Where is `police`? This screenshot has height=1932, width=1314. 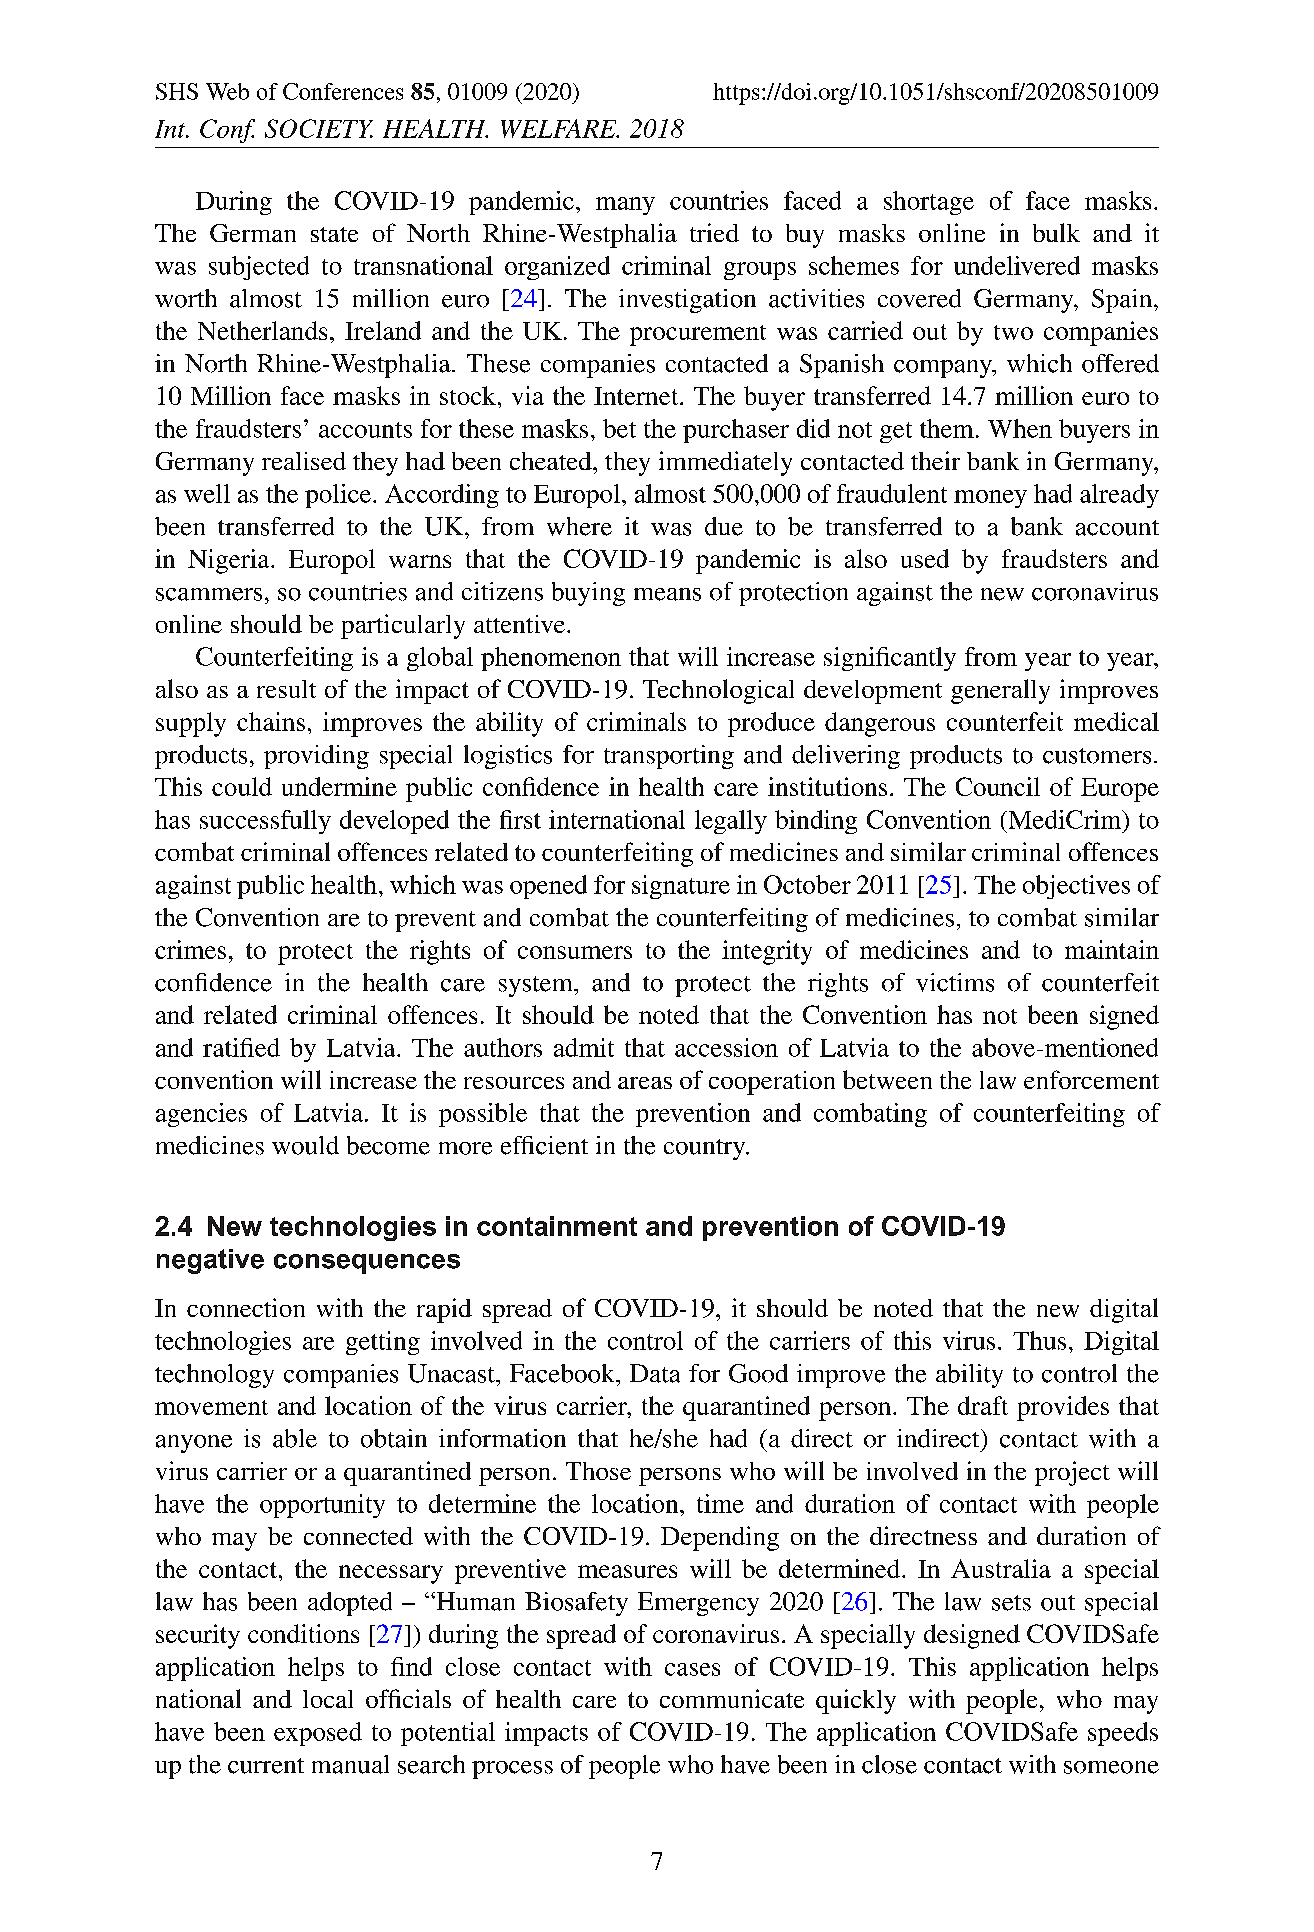
police is located at coordinates (339, 496).
